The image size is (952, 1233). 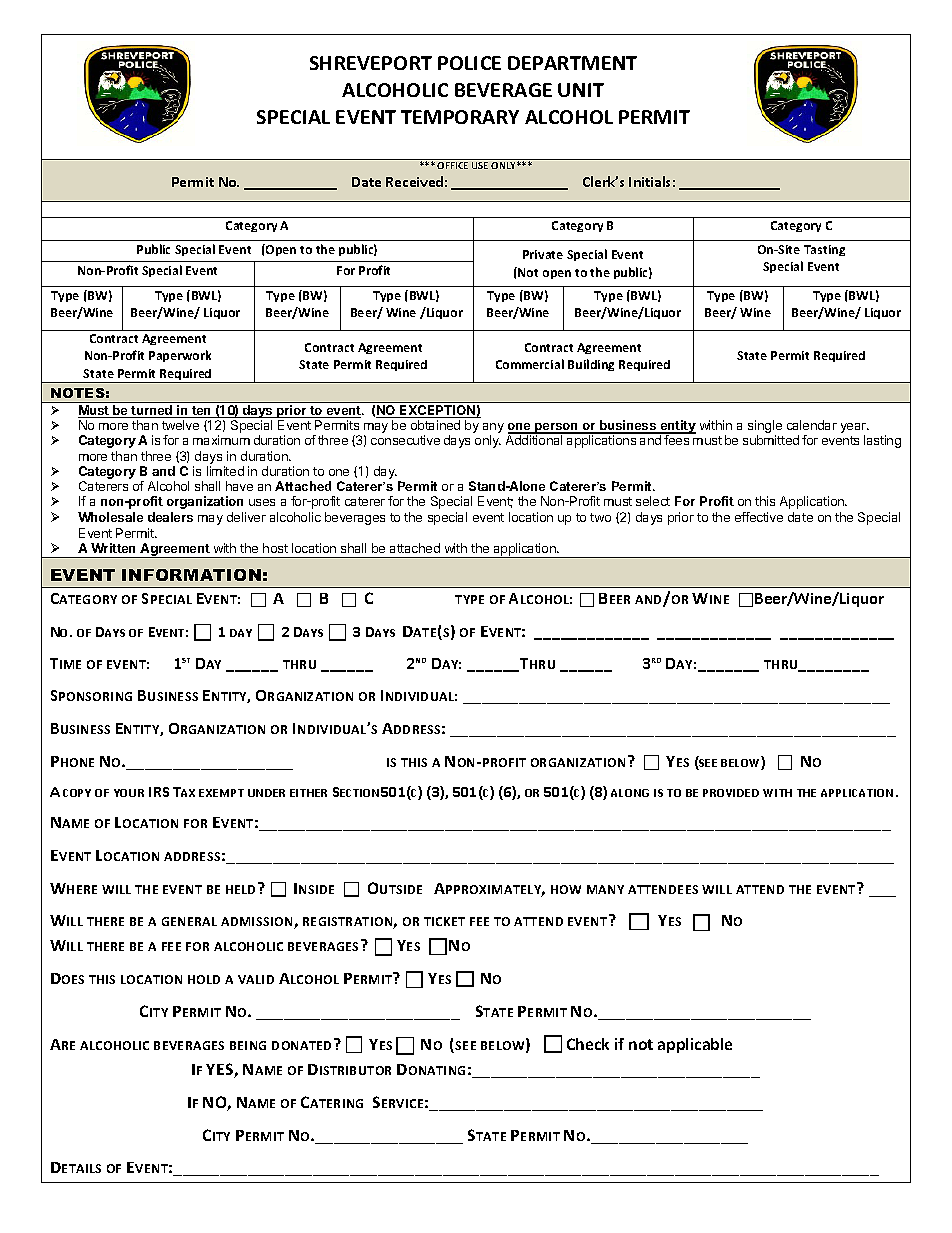 I want to click on ALONG, so click(x=630, y=793).
